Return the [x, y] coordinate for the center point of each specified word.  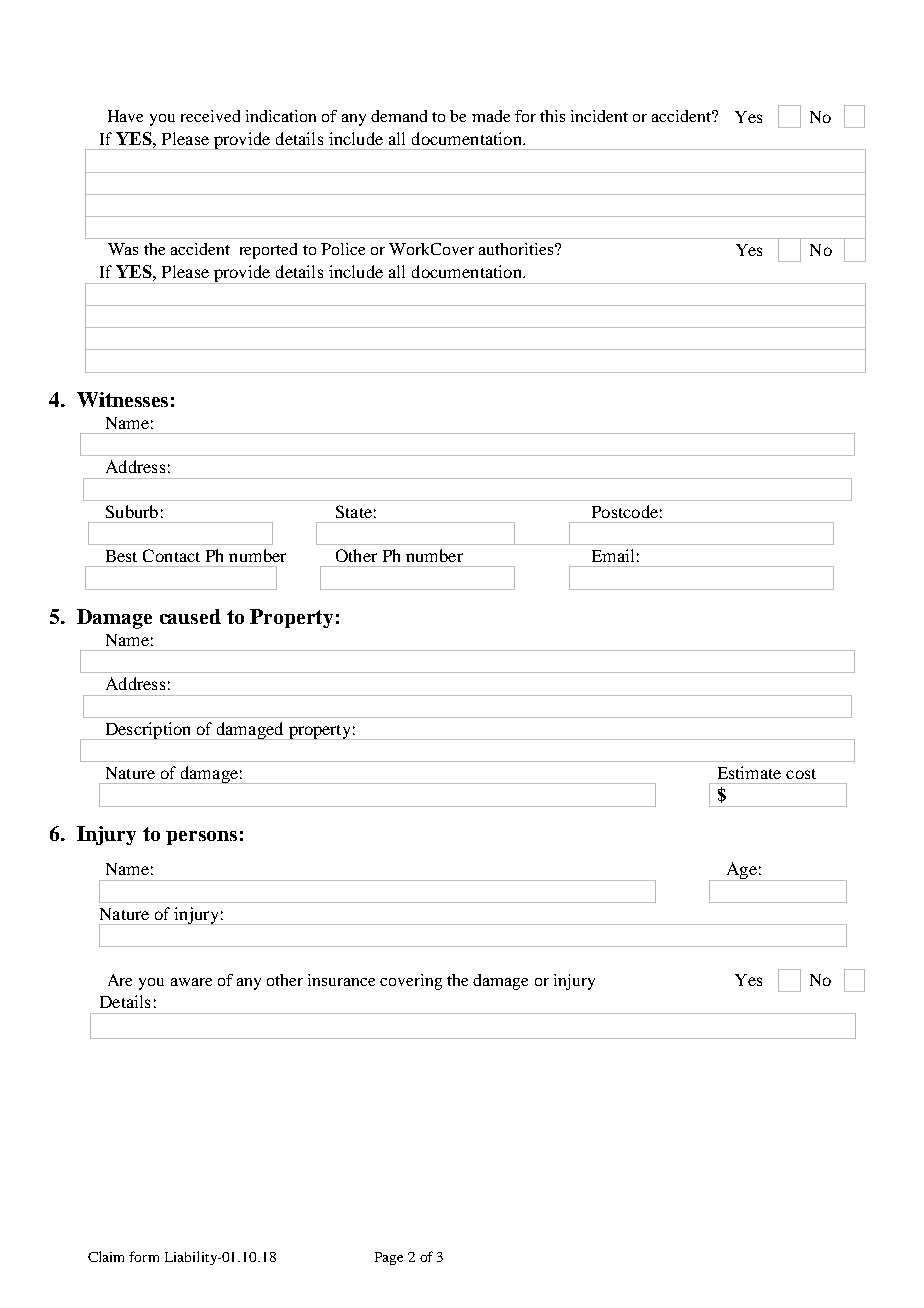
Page [389, 1258]
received [210, 116]
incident [599, 116]
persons [201, 838]
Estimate [749, 772]
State [354, 511]
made [491, 116]
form [144, 1256]
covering [411, 982]
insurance [341, 980]
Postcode [625, 511]
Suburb [132, 511]
